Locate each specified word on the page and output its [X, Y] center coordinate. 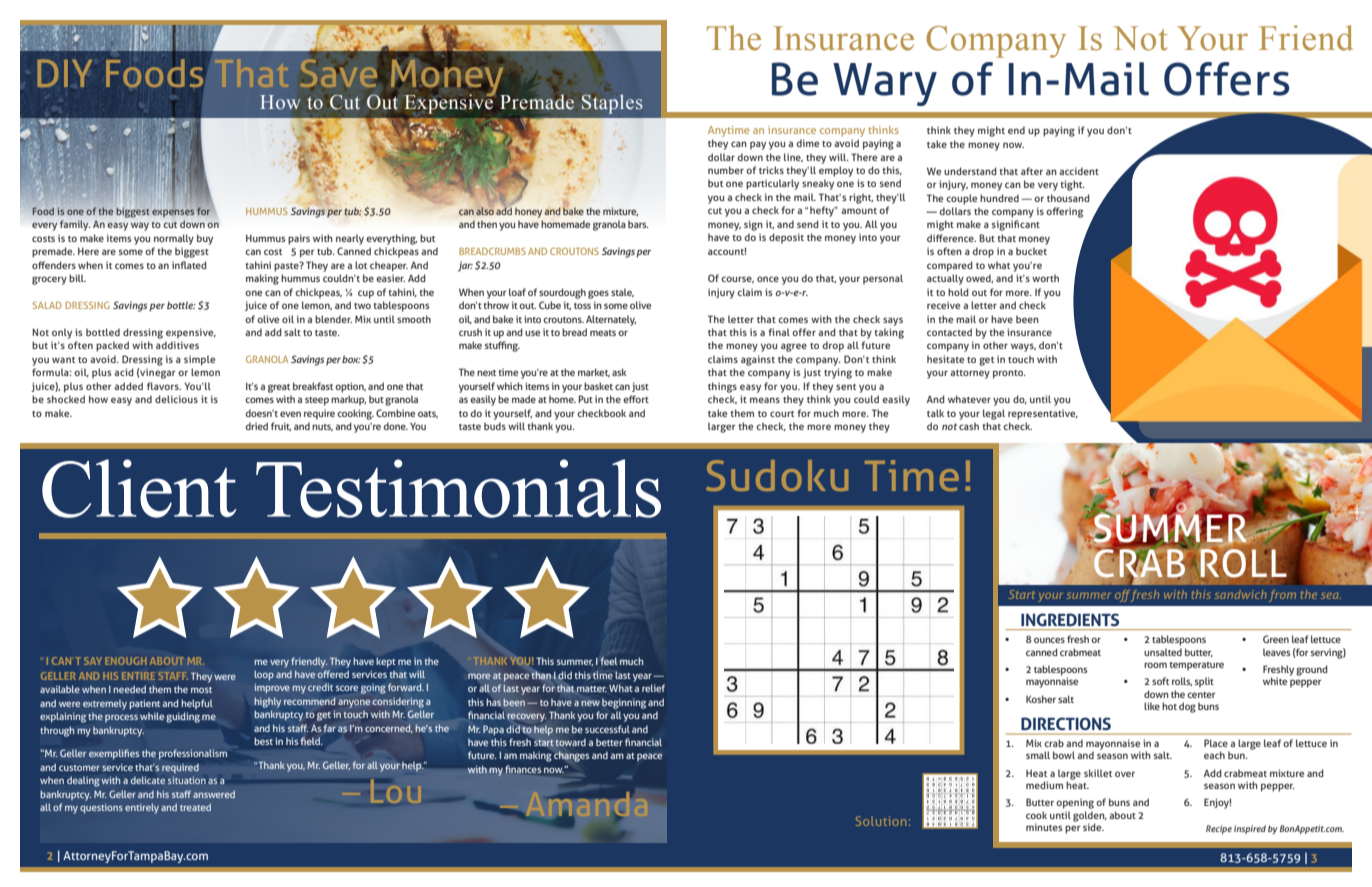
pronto [1009, 374]
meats [603, 333]
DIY [64, 73]
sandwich [1240, 594]
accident [1079, 171]
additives [177, 345]
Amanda [586, 804]
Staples [612, 104]
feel [608, 661]
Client [139, 488]
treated [195, 807]
